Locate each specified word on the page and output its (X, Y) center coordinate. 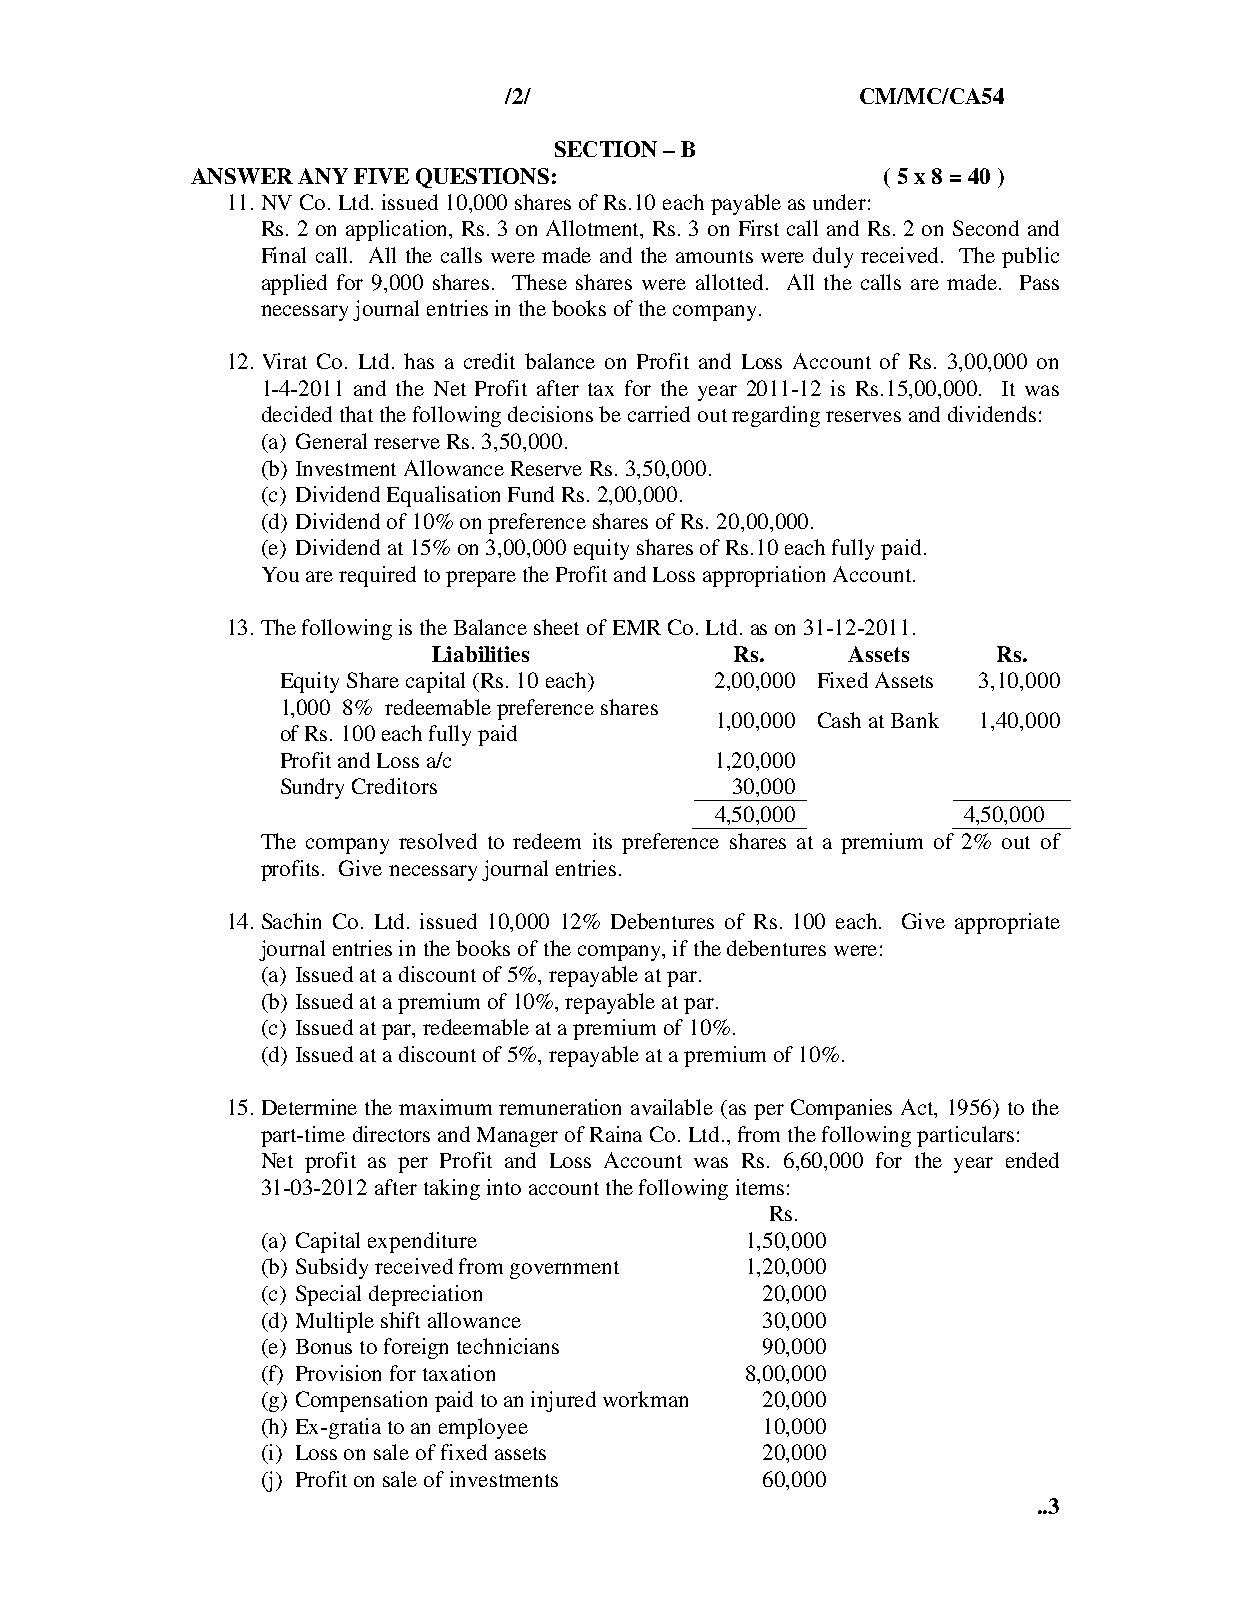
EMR (637, 627)
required (377, 576)
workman (645, 1399)
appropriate (1007, 923)
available (672, 1107)
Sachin (291, 921)
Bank (915, 720)
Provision (338, 1373)
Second (986, 228)
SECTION (606, 149)
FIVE (381, 176)
